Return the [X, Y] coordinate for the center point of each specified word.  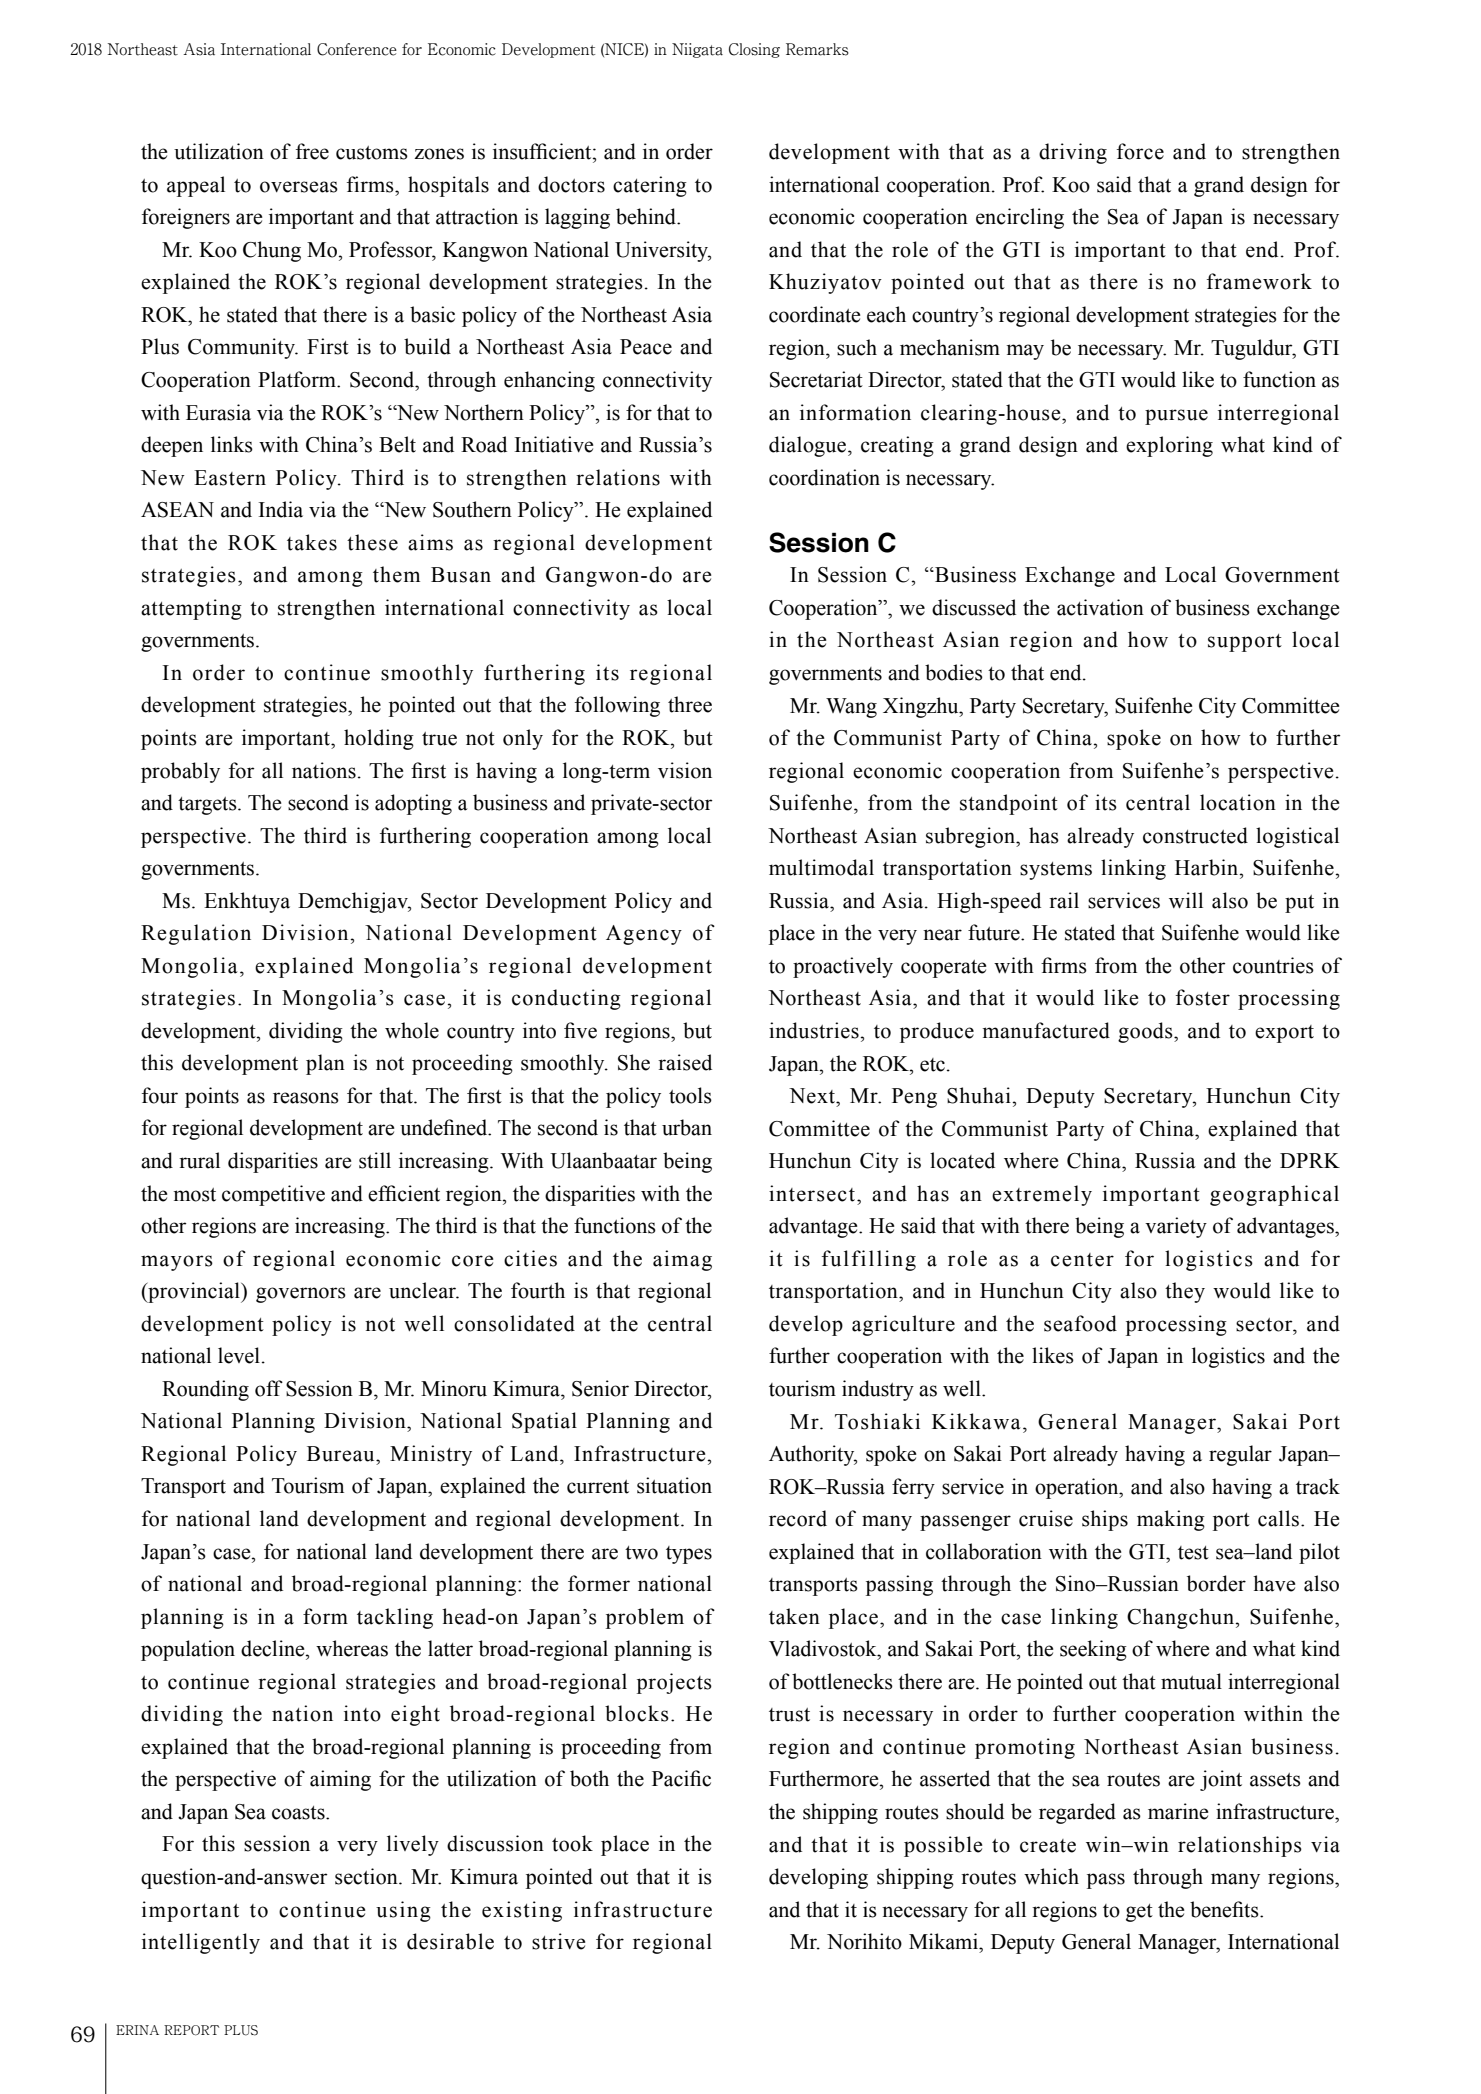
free [312, 151]
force [1140, 151]
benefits [1225, 1909]
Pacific [681, 1778]
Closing [754, 50]
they [1185, 1292]
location [1238, 802]
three [690, 704]
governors [301, 1295]
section [367, 1876]
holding [379, 739]
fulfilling [869, 1260]
